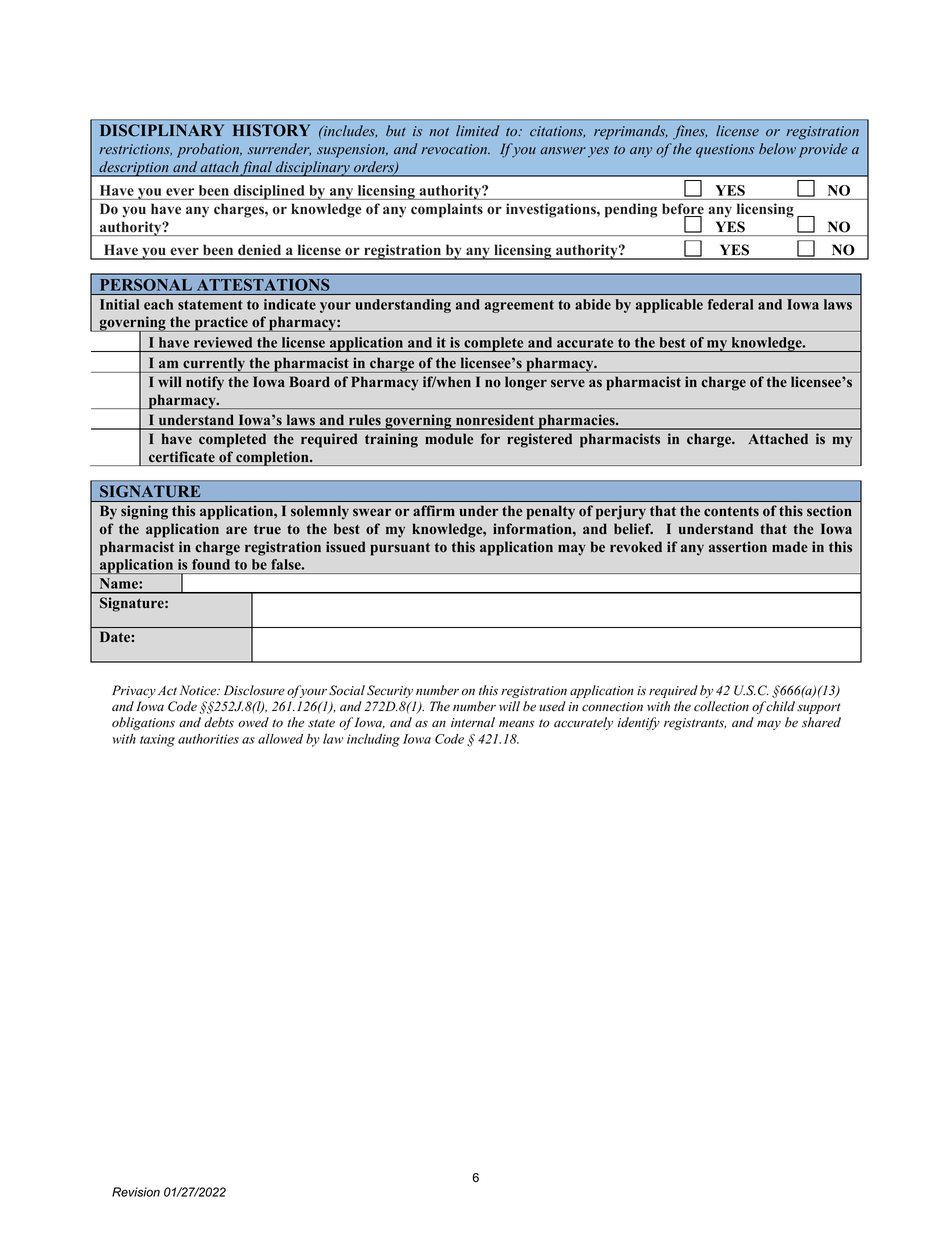 Image resolution: width=952 pixels, height=1233 pixels. What do you see at coordinates (473, 722) in the image?
I see `internal` at bounding box center [473, 722].
